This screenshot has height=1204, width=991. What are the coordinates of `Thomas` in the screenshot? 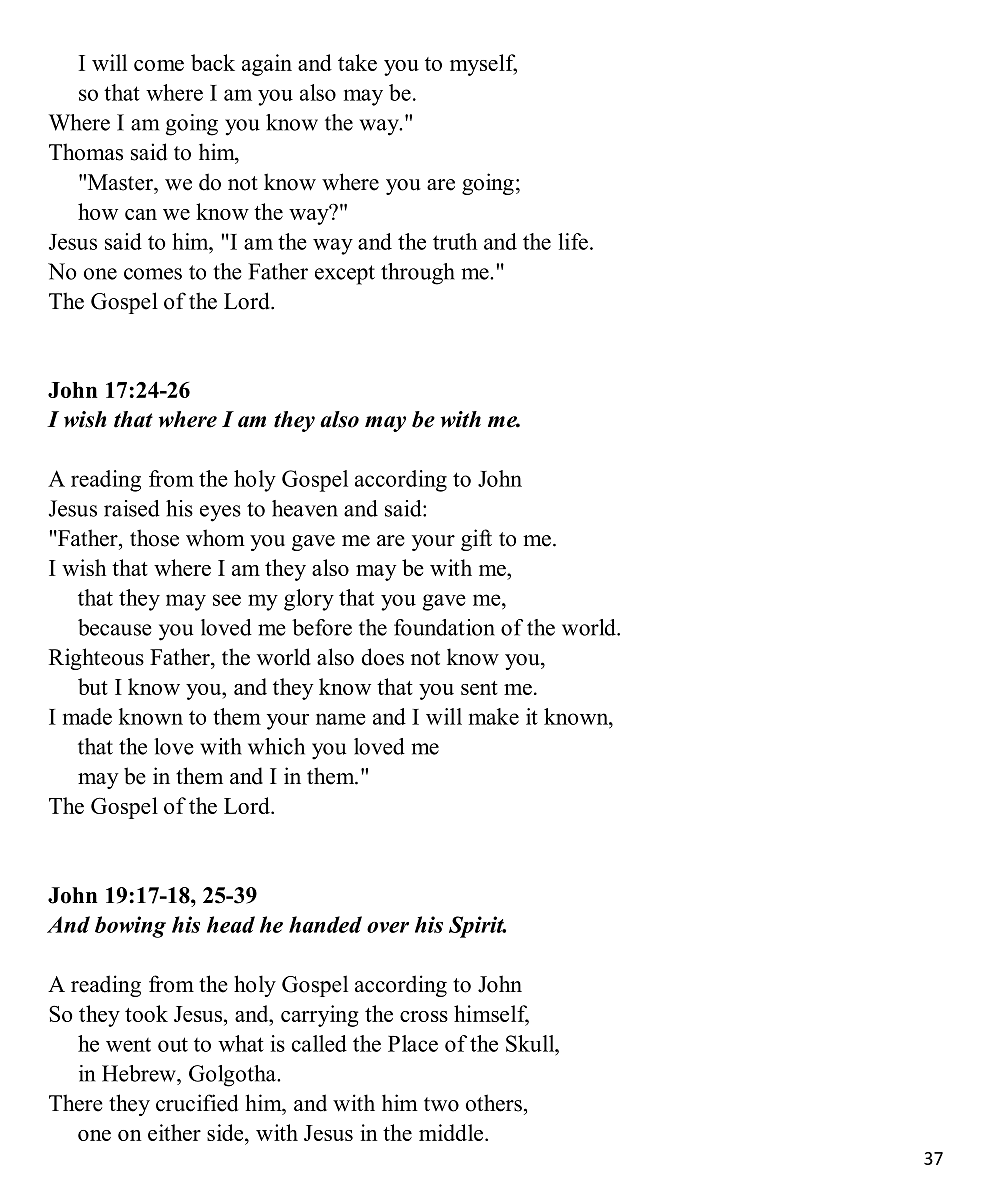 It's located at (86, 152).
